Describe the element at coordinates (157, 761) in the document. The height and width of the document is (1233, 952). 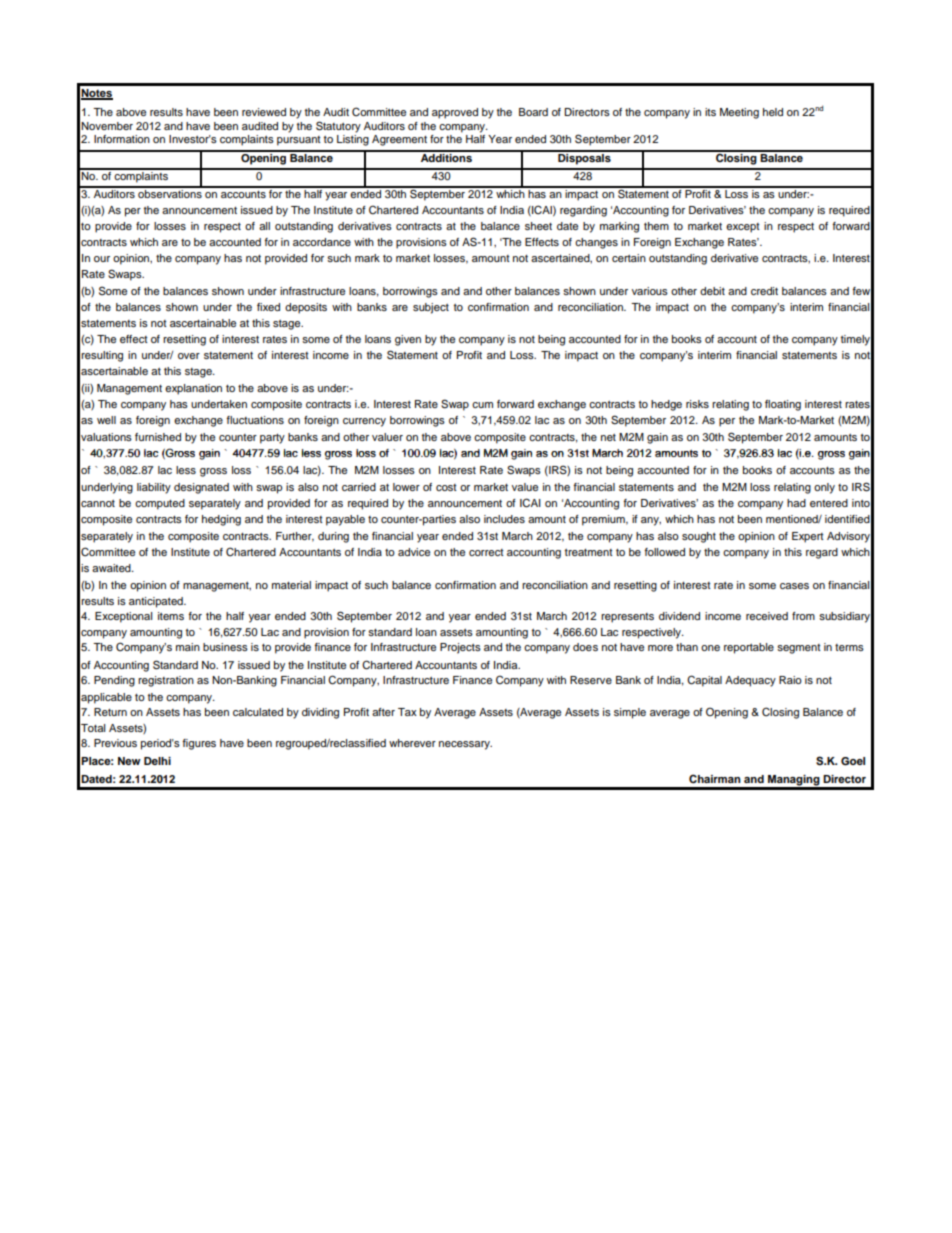
I see `Delhi` at that location.
